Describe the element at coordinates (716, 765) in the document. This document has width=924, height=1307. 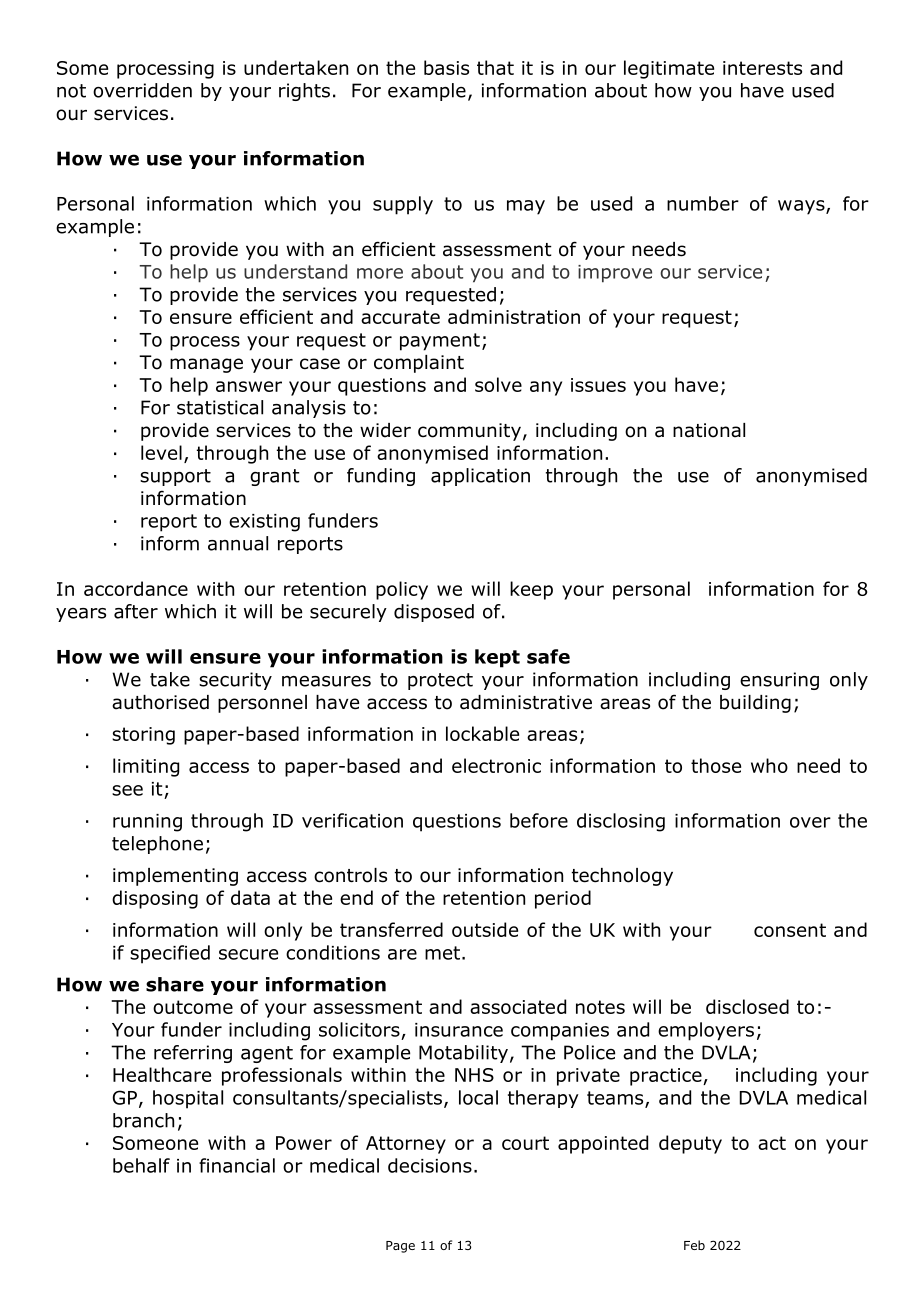
I see `those` at that location.
